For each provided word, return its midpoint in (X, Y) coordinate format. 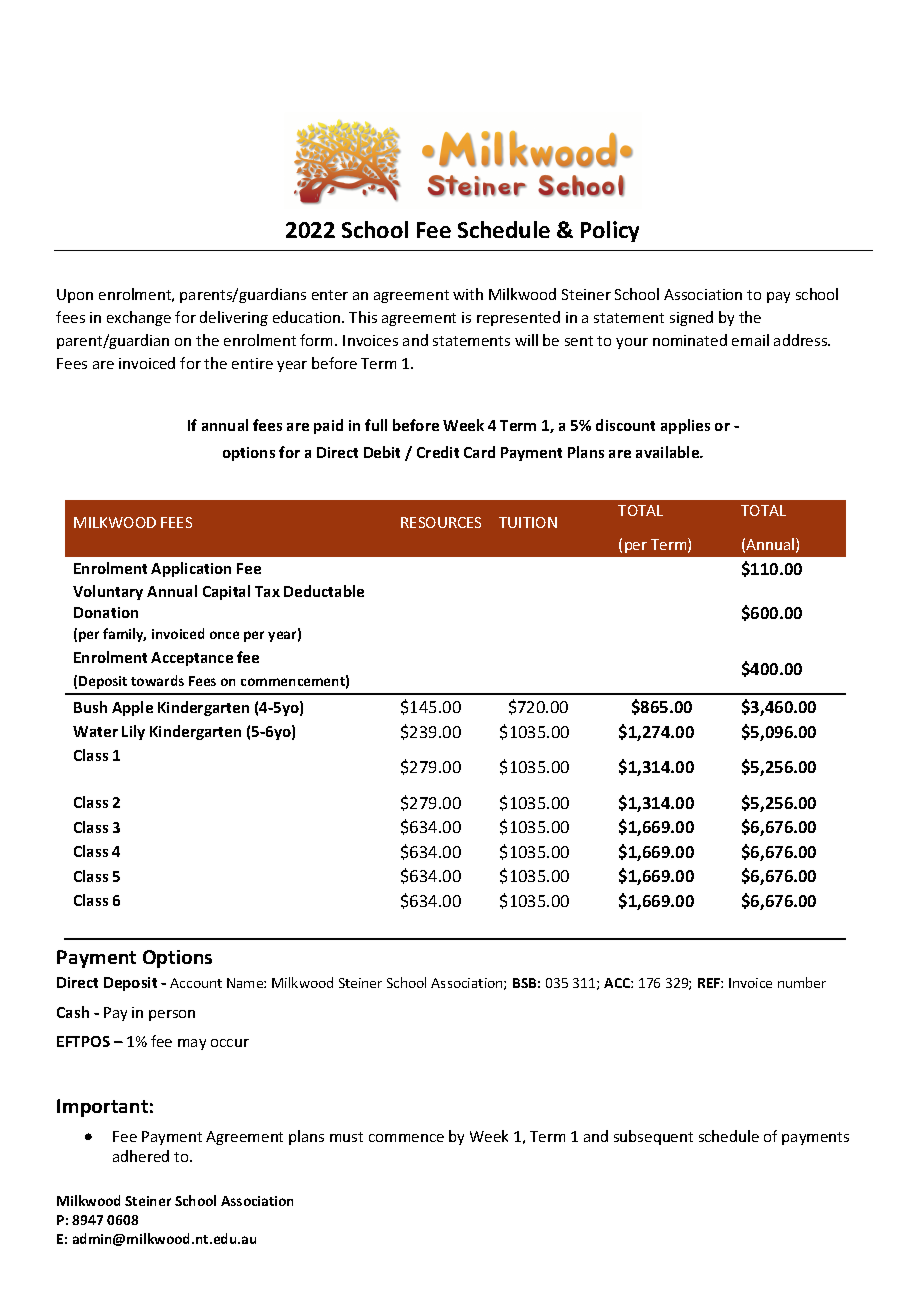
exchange (139, 318)
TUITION (528, 522)
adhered (141, 1156)
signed (691, 318)
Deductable (324, 591)
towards (157, 680)
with (468, 294)
